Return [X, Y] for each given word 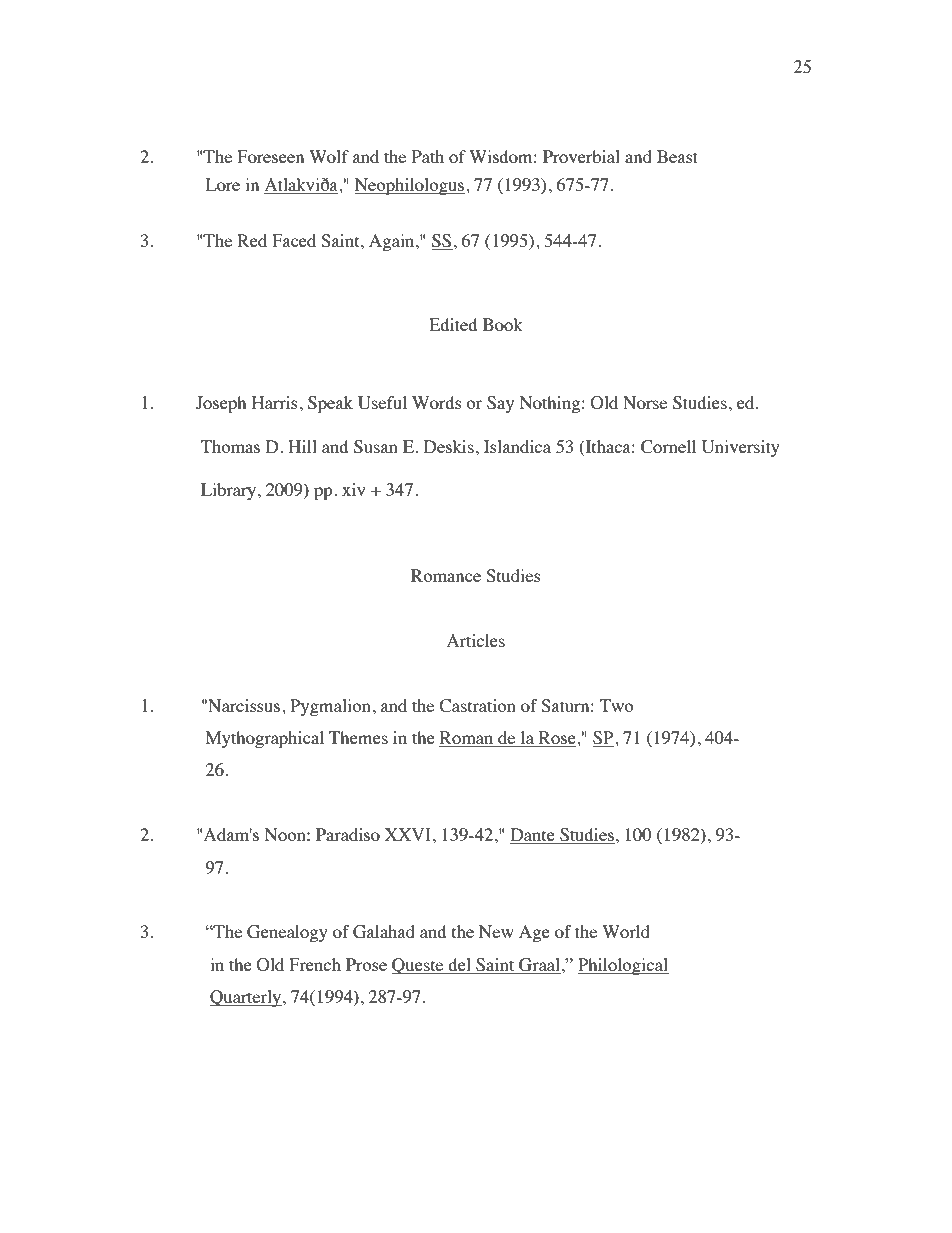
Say [500, 404]
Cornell [668, 447]
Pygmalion [330, 707]
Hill [302, 446]
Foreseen [270, 156]
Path [428, 156]
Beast [677, 156]
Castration [477, 706]
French [315, 964]
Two [617, 705]
